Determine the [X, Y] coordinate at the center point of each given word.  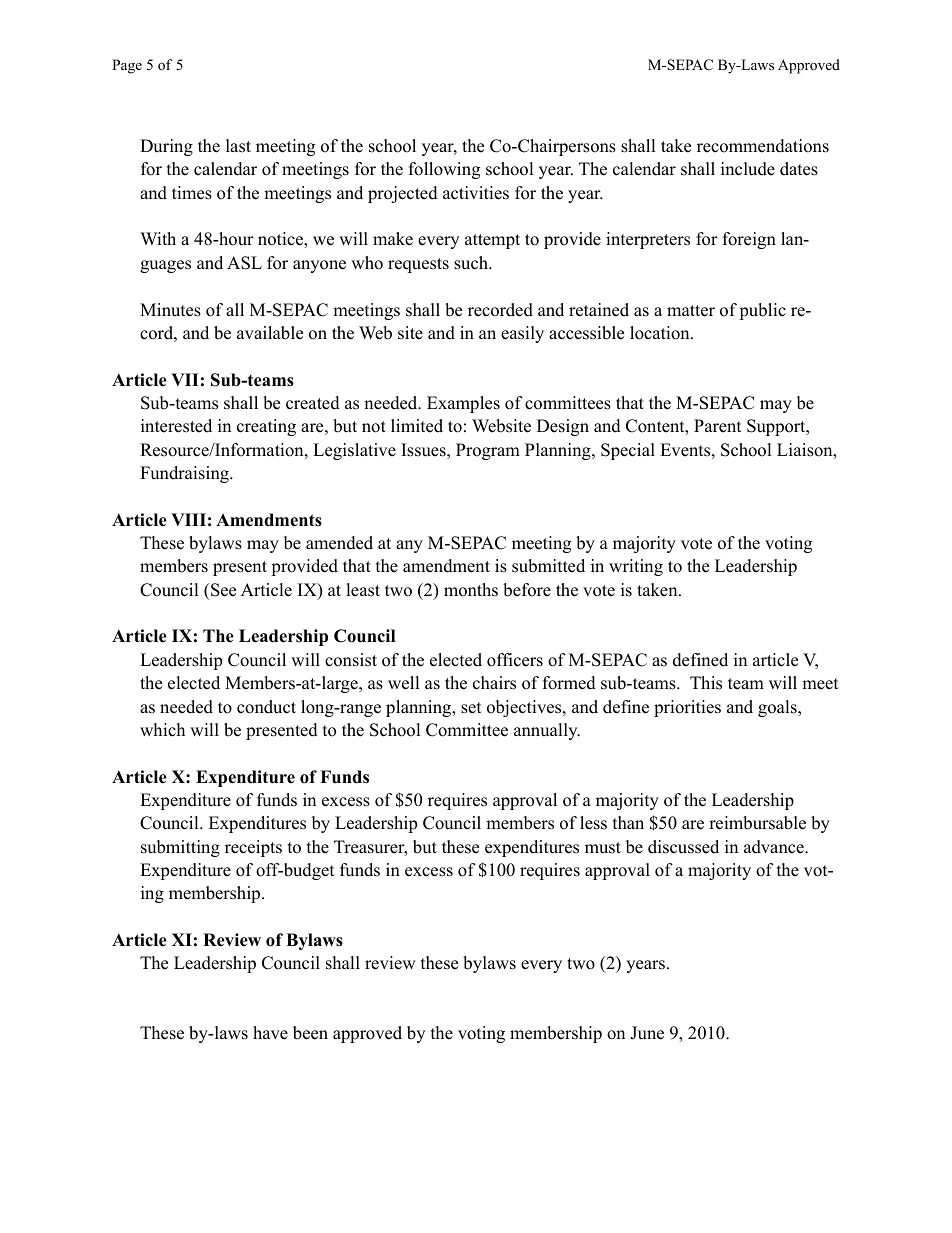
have [270, 1033]
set [471, 708]
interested [176, 426]
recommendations [763, 146]
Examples [463, 404]
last [238, 146]
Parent [718, 426]
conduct [266, 707]
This [706, 683]
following [444, 170]
